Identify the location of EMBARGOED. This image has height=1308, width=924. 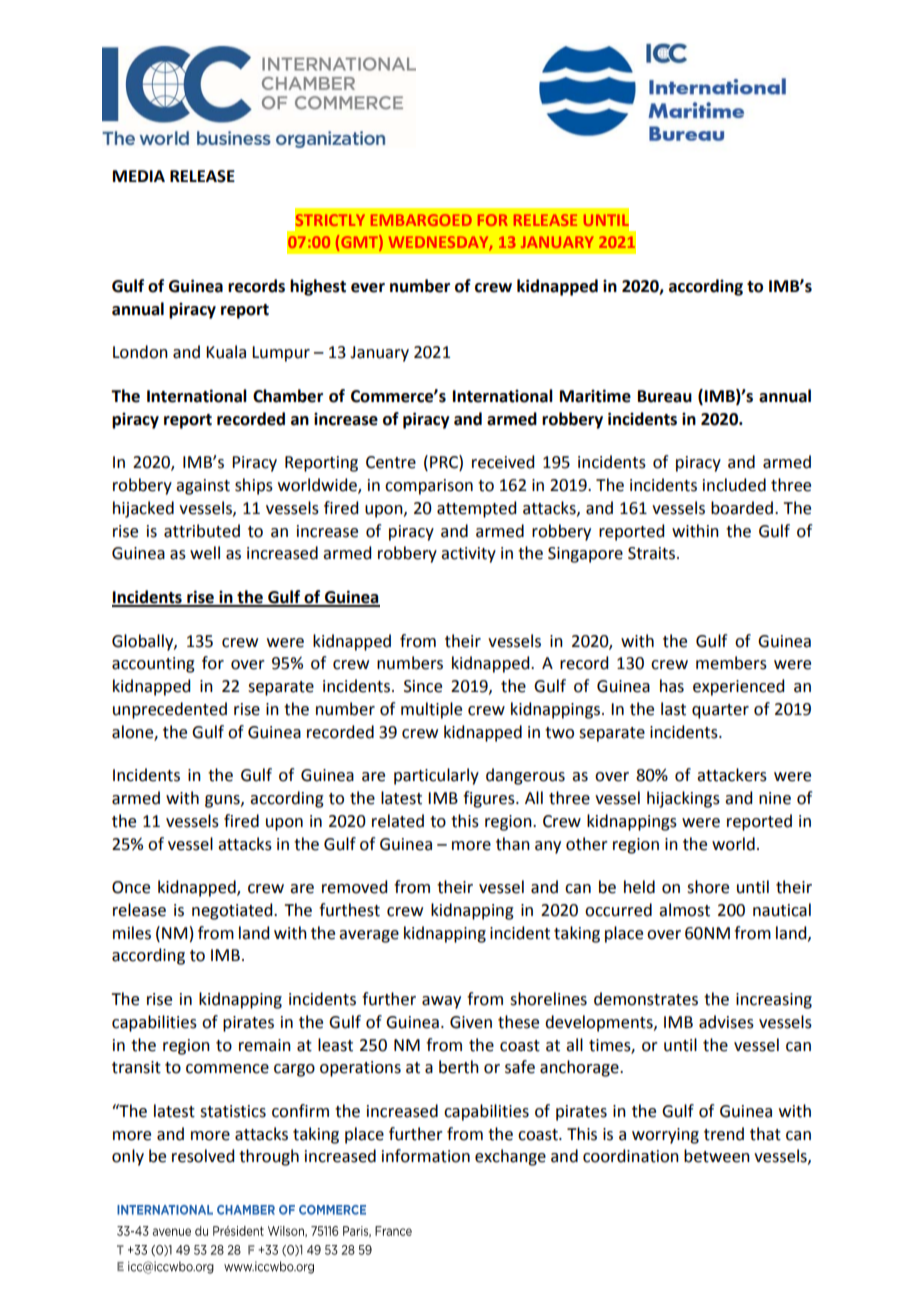
(421, 220).
